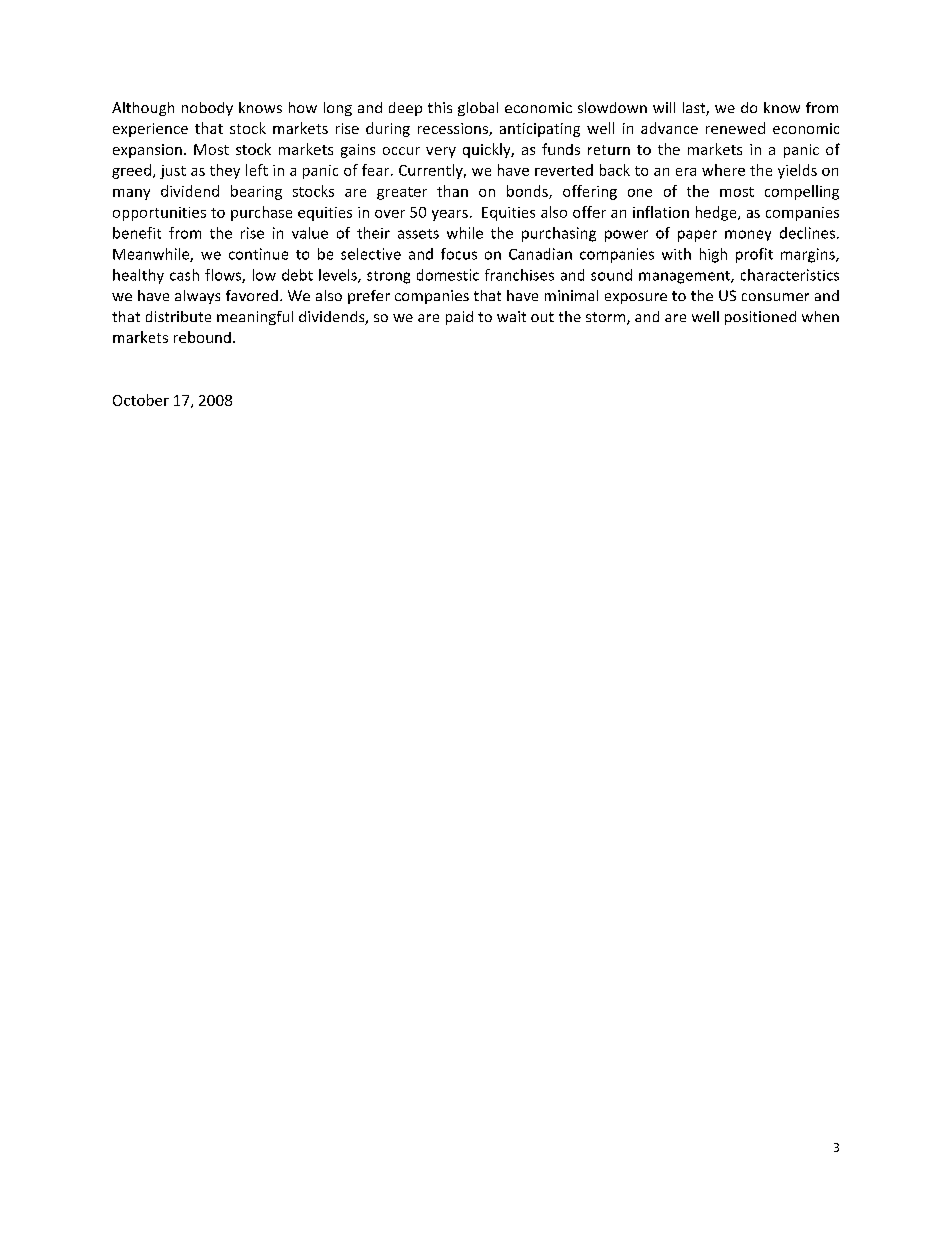 The height and width of the image is (1233, 952). Describe the element at coordinates (207, 109) in the image. I see `nobody` at that location.
